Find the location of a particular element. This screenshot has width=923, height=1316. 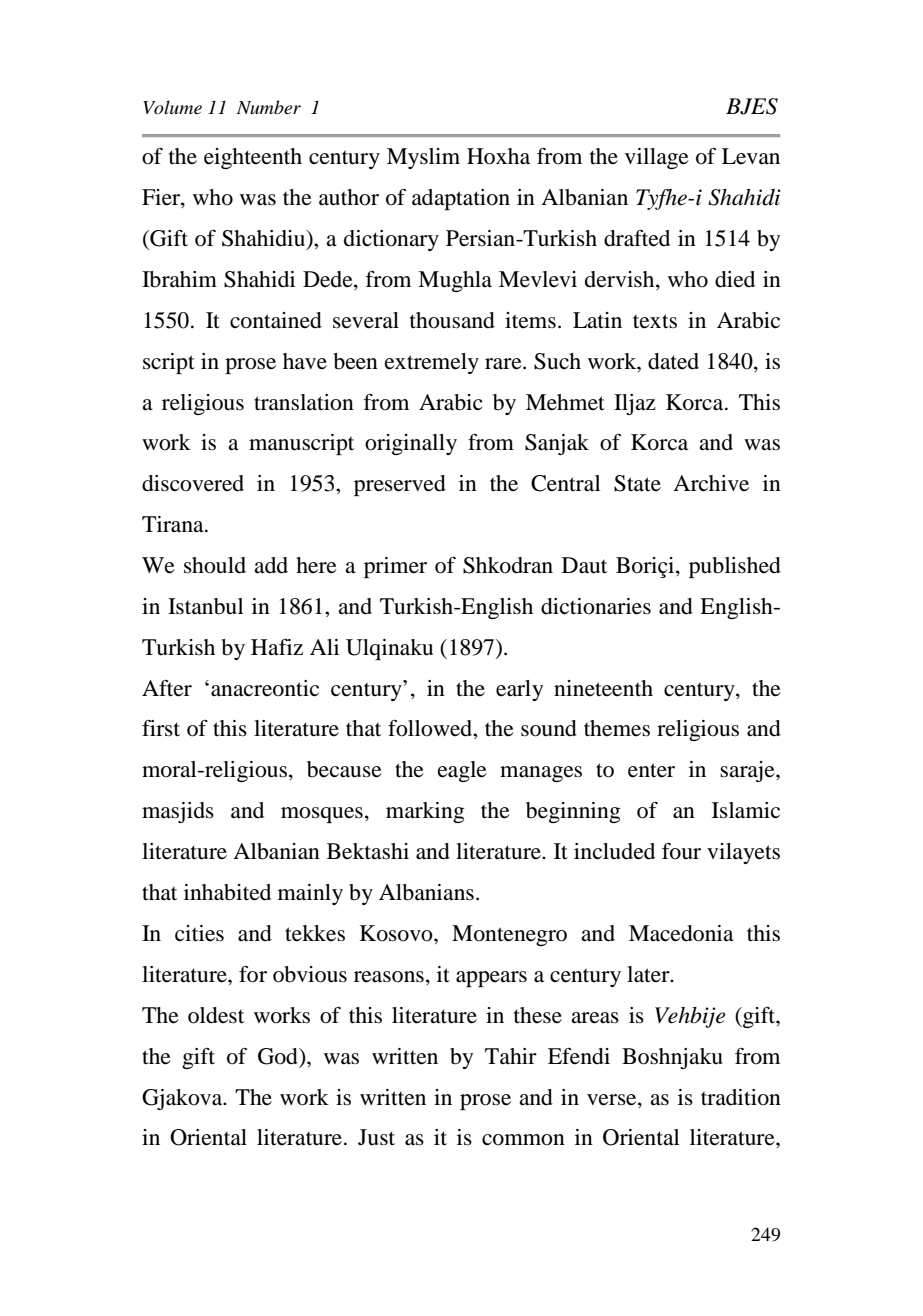

inhabited is located at coordinates (227, 892).
